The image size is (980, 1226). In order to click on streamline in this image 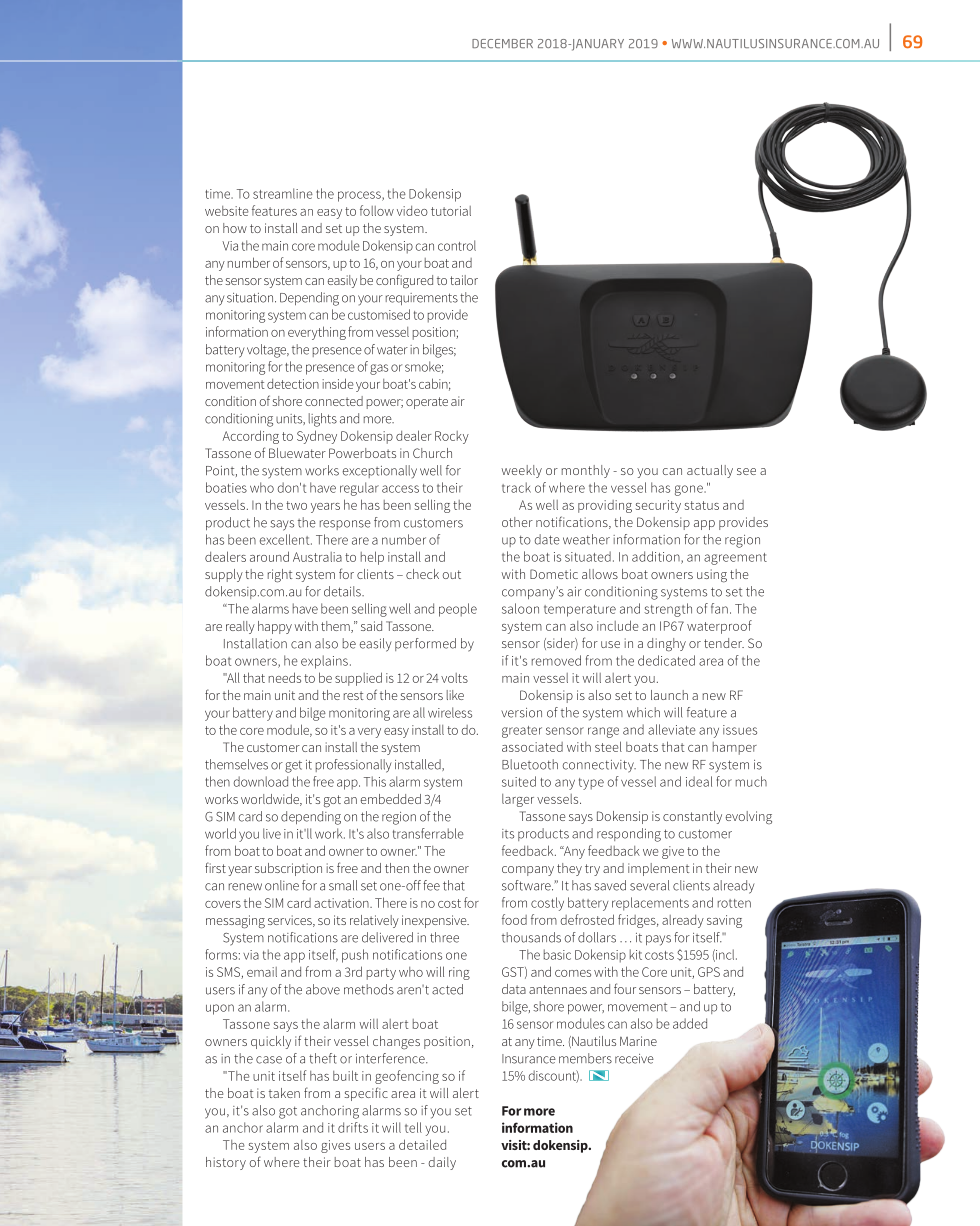, I will do `click(283, 193)`.
